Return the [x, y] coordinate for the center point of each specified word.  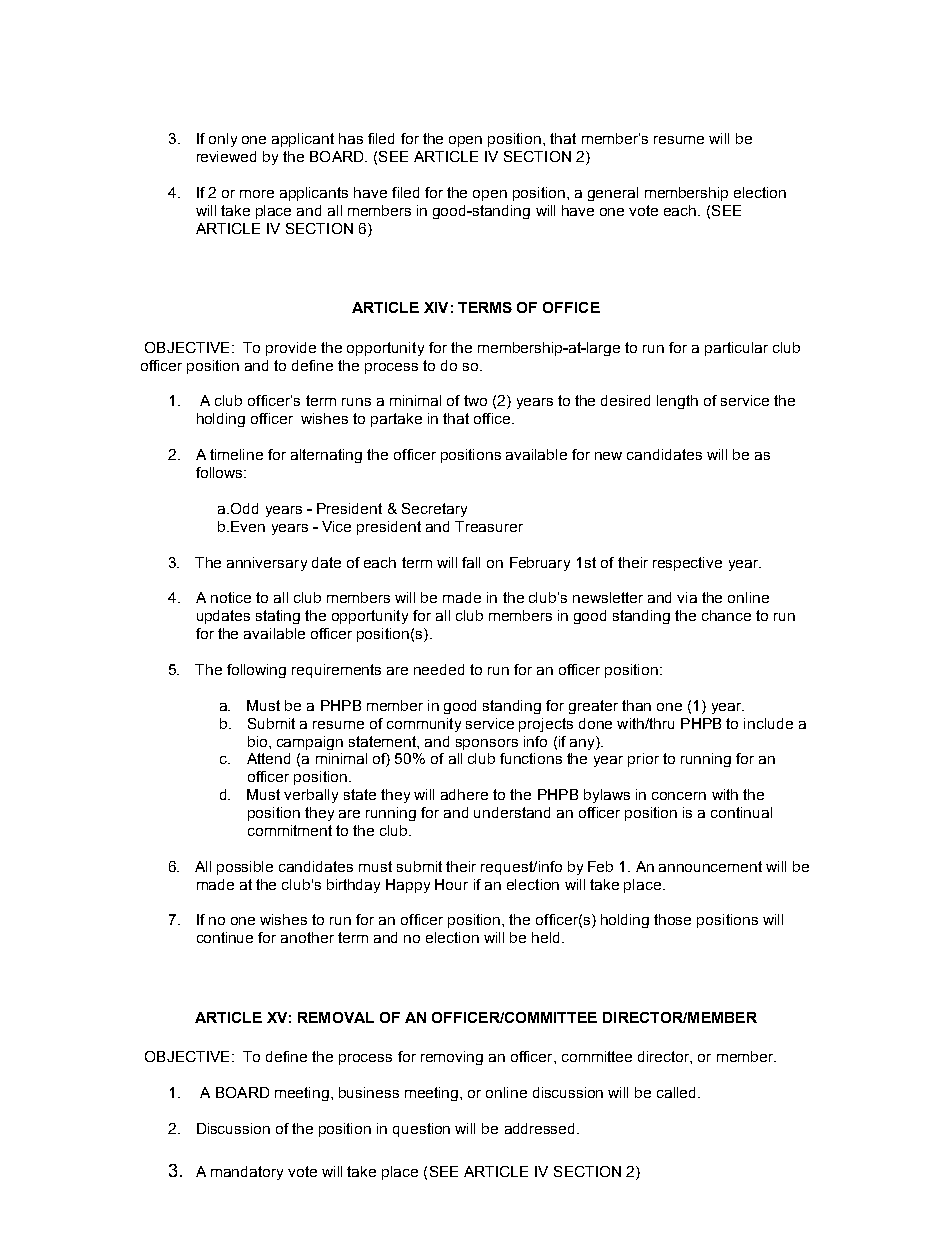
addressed [541, 1128]
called [678, 1092]
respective [687, 564]
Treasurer [489, 526]
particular [736, 349]
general [613, 194]
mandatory [247, 1173]
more [257, 194]
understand [512, 812]
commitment [290, 830]
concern [679, 796]
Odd [244, 508]
